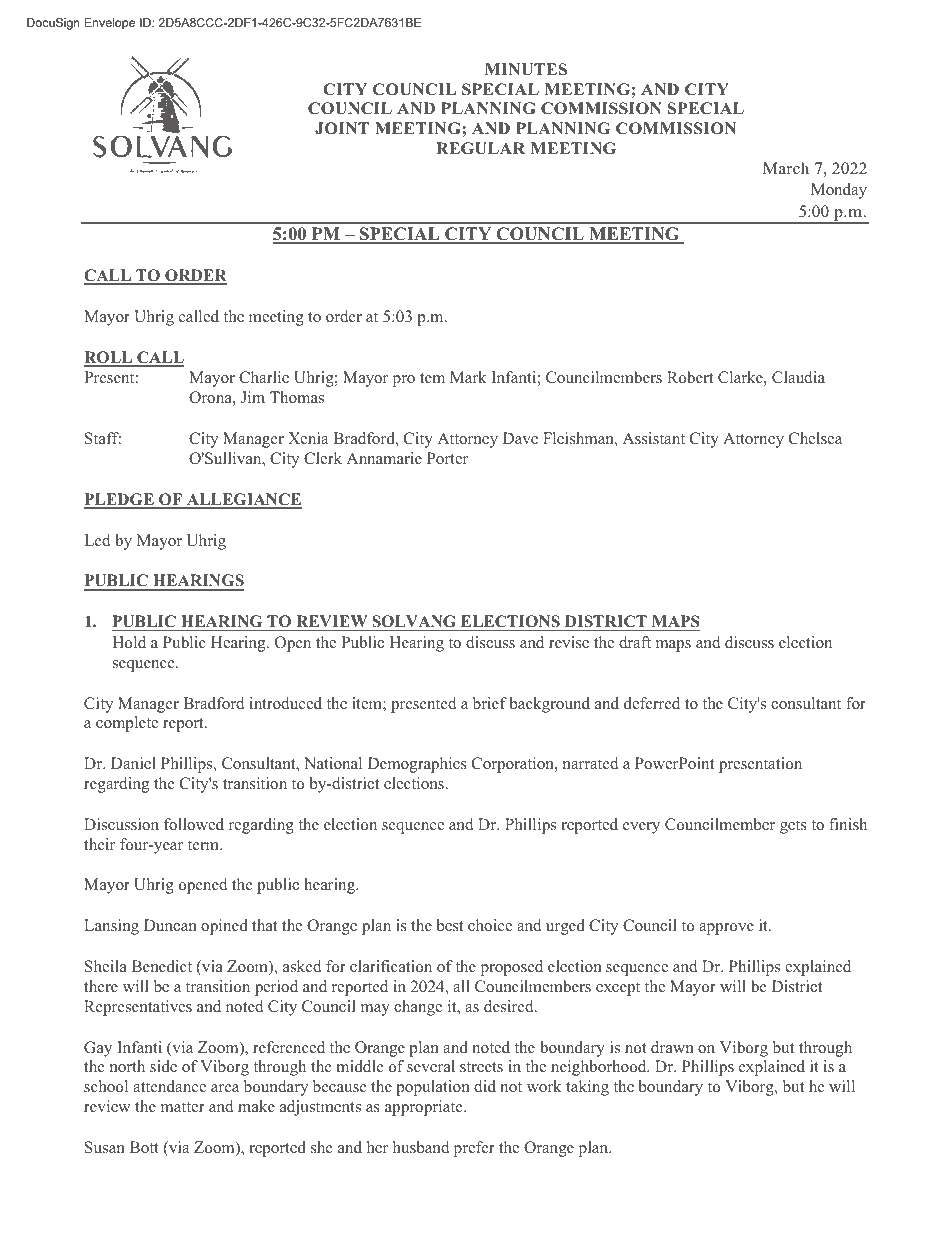  I want to click on revise, so click(569, 642).
